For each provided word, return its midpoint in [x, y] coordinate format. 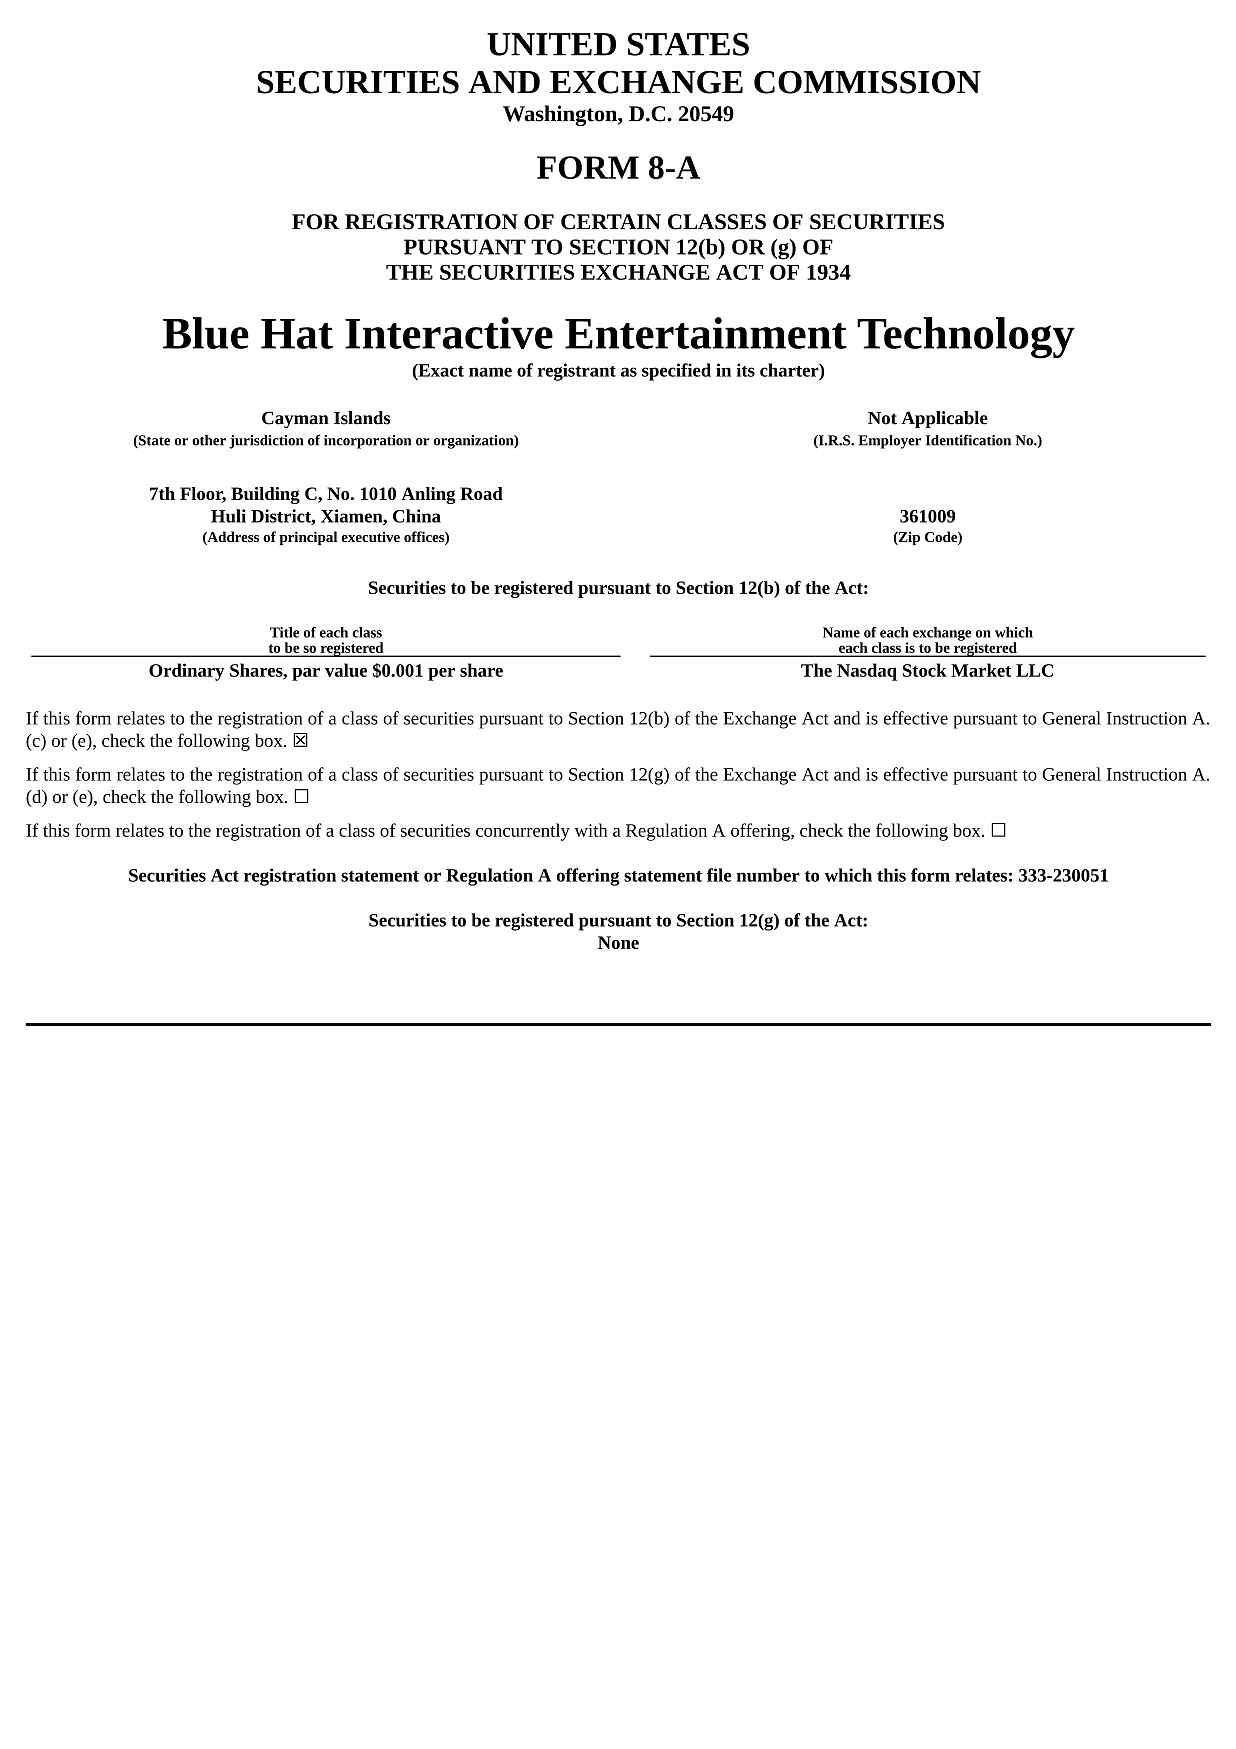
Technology [966, 338]
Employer [889, 442]
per [441, 674]
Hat [297, 334]
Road [481, 493]
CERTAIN [611, 222]
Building [265, 495]
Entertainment [706, 333]
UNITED [551, 44]
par [306, 674]
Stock [925, 670]
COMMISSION [867, 82]
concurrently [523, 832]
